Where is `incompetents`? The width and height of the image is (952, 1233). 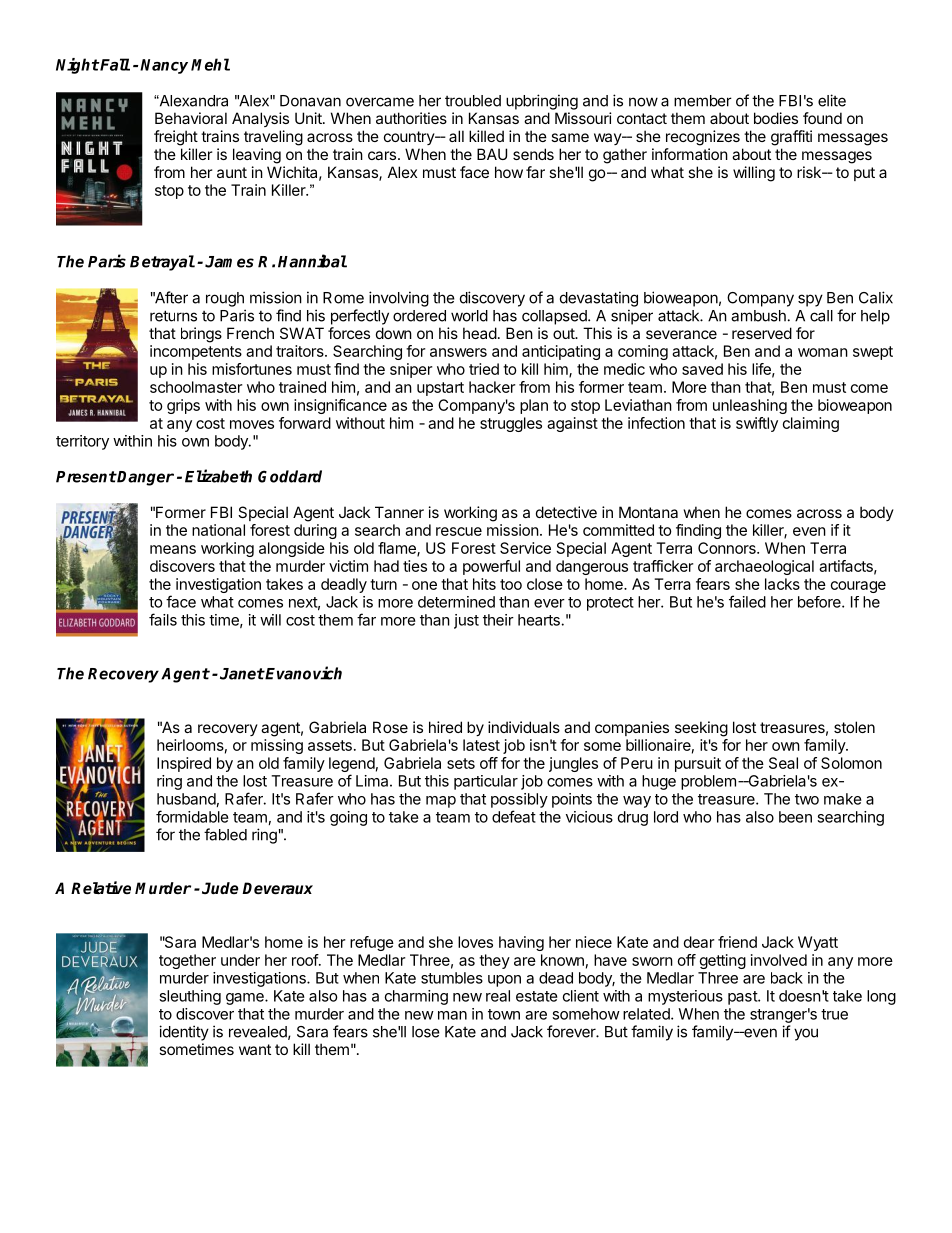
incompetents is located at coordinates (196, 352).
